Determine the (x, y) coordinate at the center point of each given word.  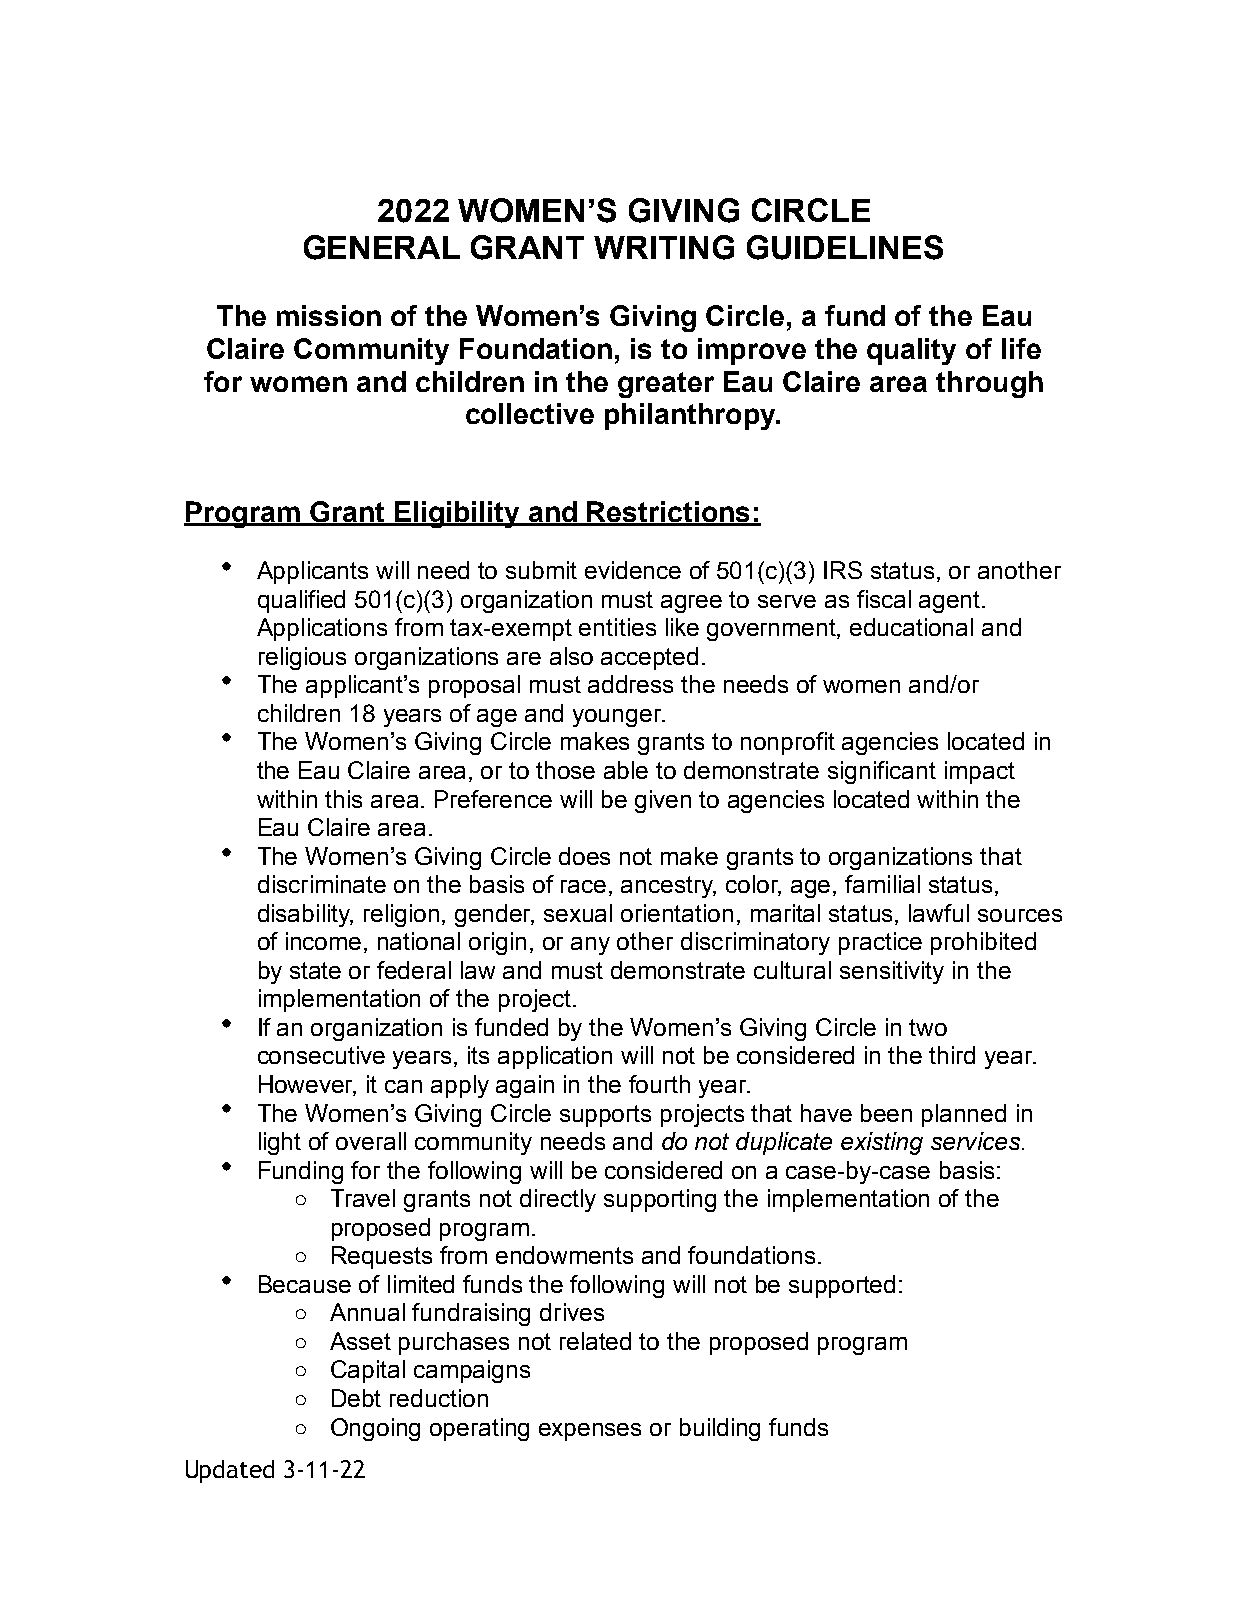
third (952, 1055)
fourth (659, 1084)
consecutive (321, 1055)
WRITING (664, 247)
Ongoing (375, 1429)
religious (302, 658)
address (630, 684)
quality (911, 351)
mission (329, 315)
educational (911, 627)
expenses (590, 1432)
